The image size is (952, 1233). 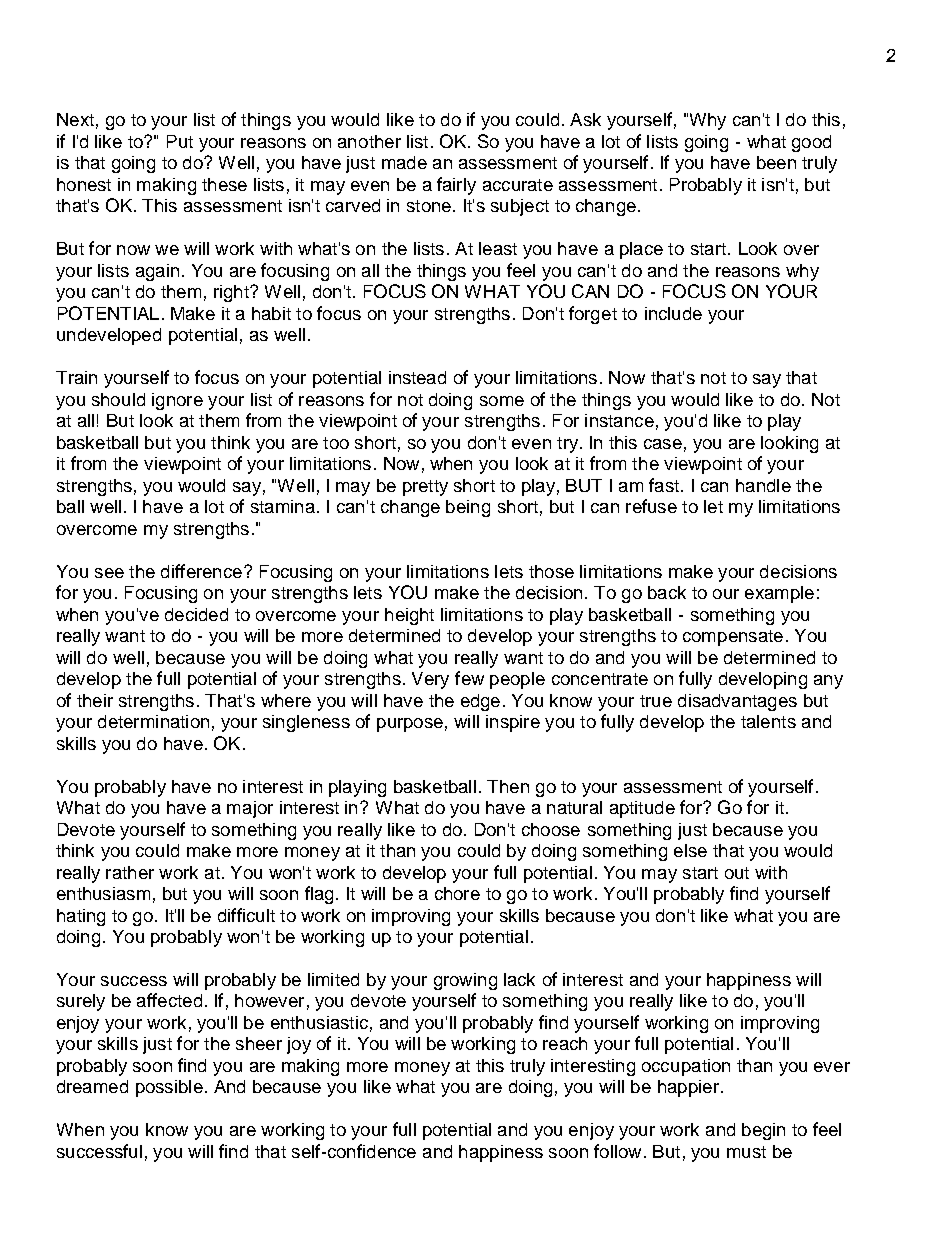 I want to click on else, so click(x=690, y=850).
